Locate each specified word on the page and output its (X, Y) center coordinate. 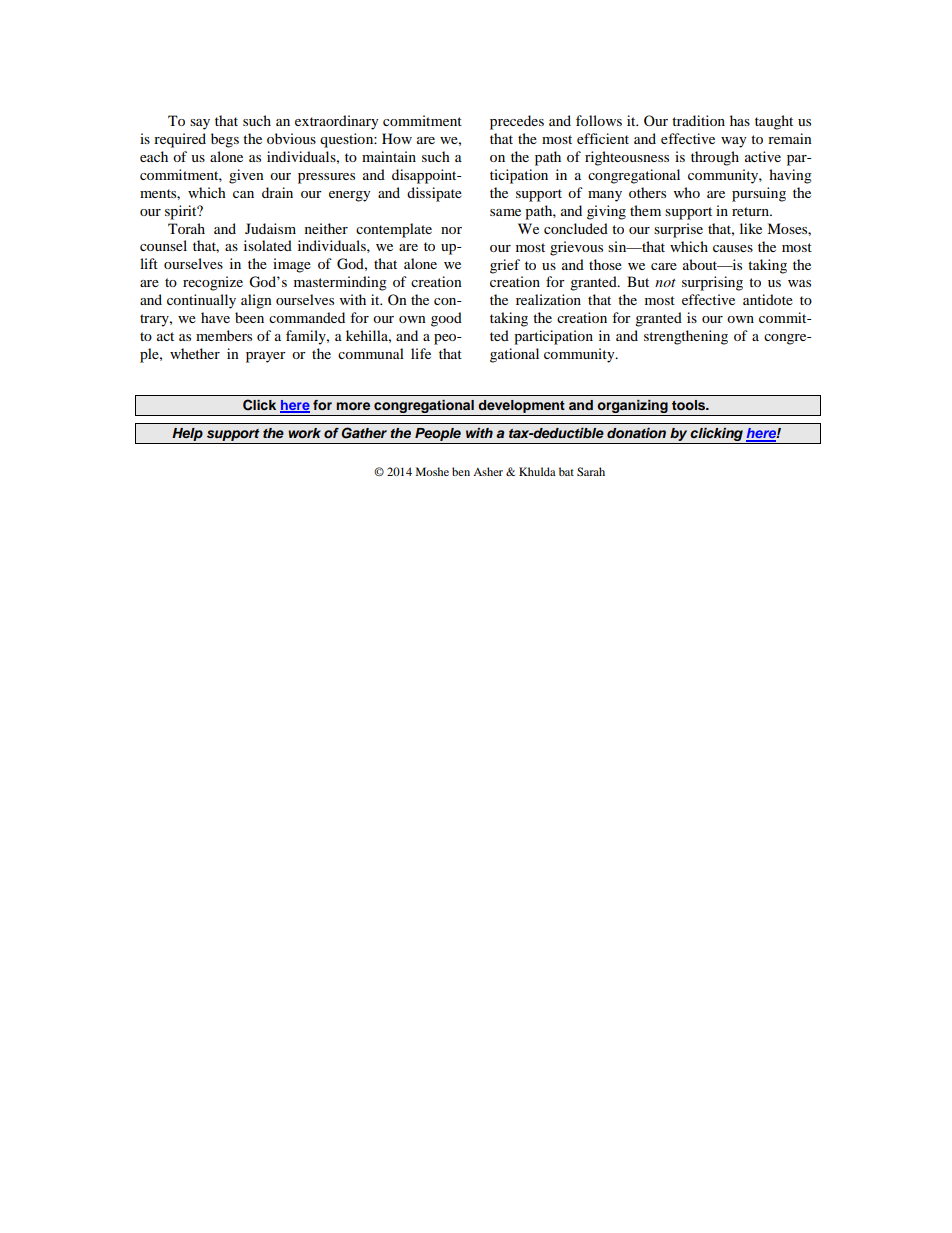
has (740, 120)
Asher (488, 471)
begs (225, 140)
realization (548, 299)
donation (636, 433)
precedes (517, 122)
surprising (712, 283)
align (256, 301)
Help (187, 436)
